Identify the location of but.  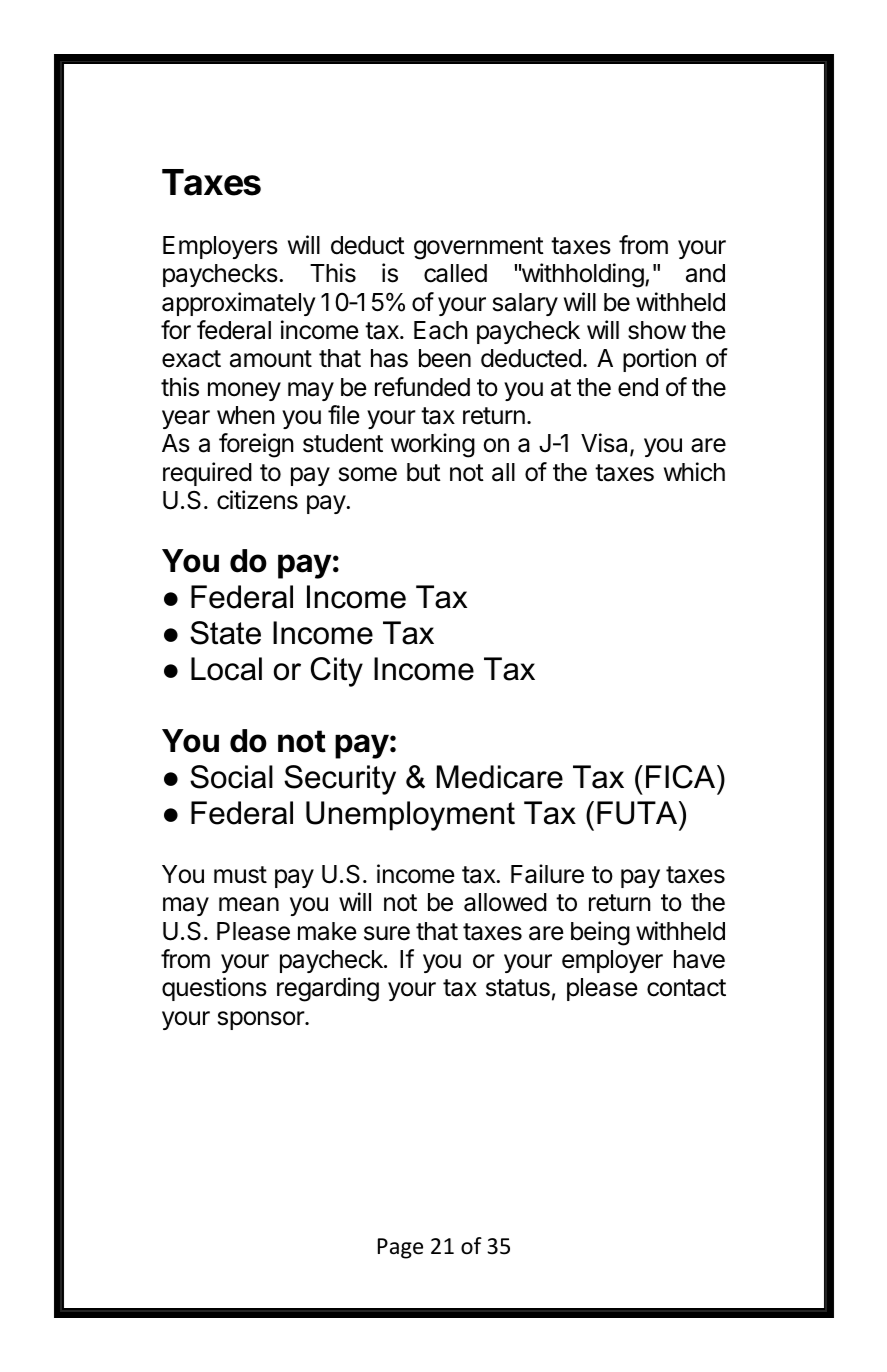
(424, 472).
